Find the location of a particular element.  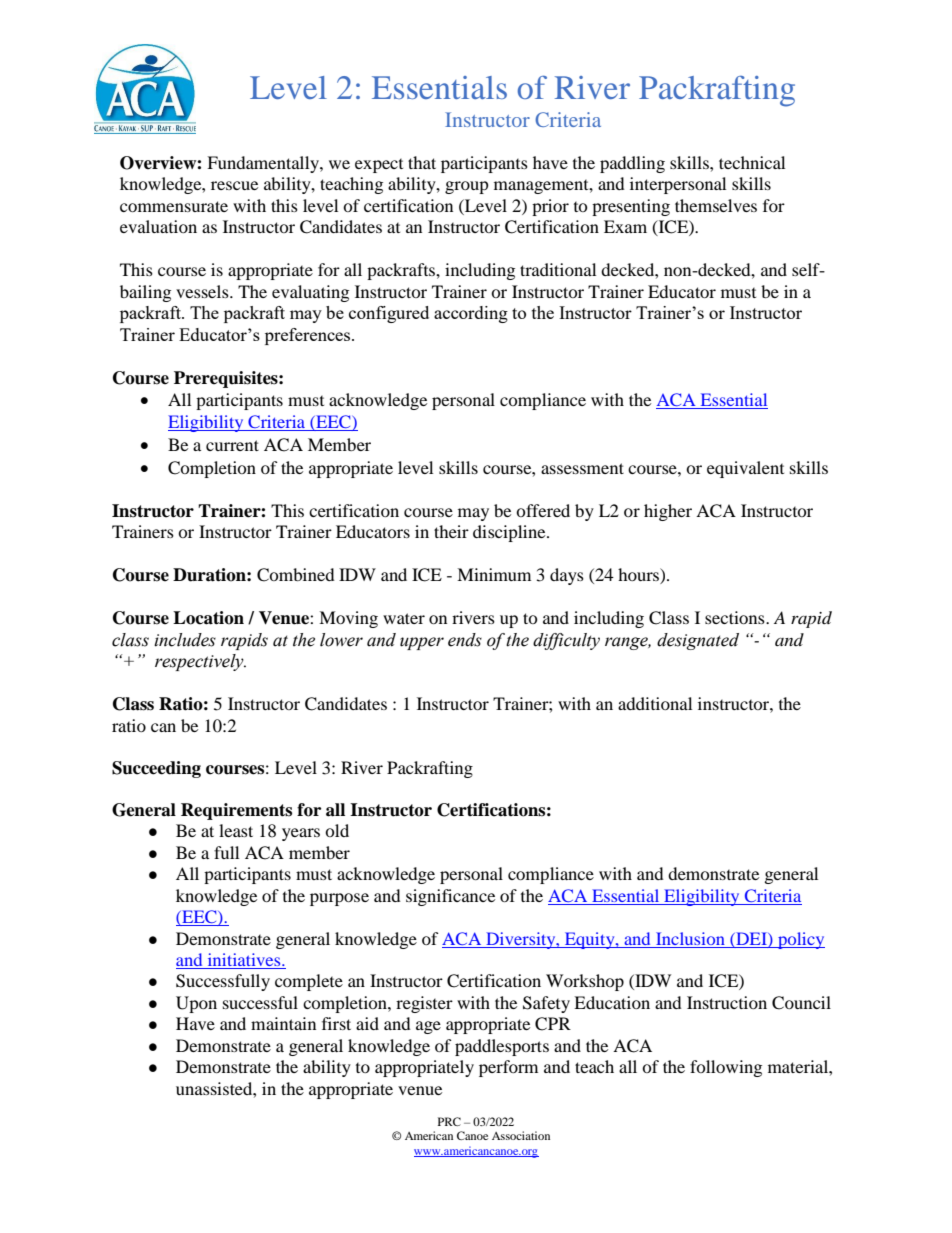

rescue is located at coordinates (234, 185).
